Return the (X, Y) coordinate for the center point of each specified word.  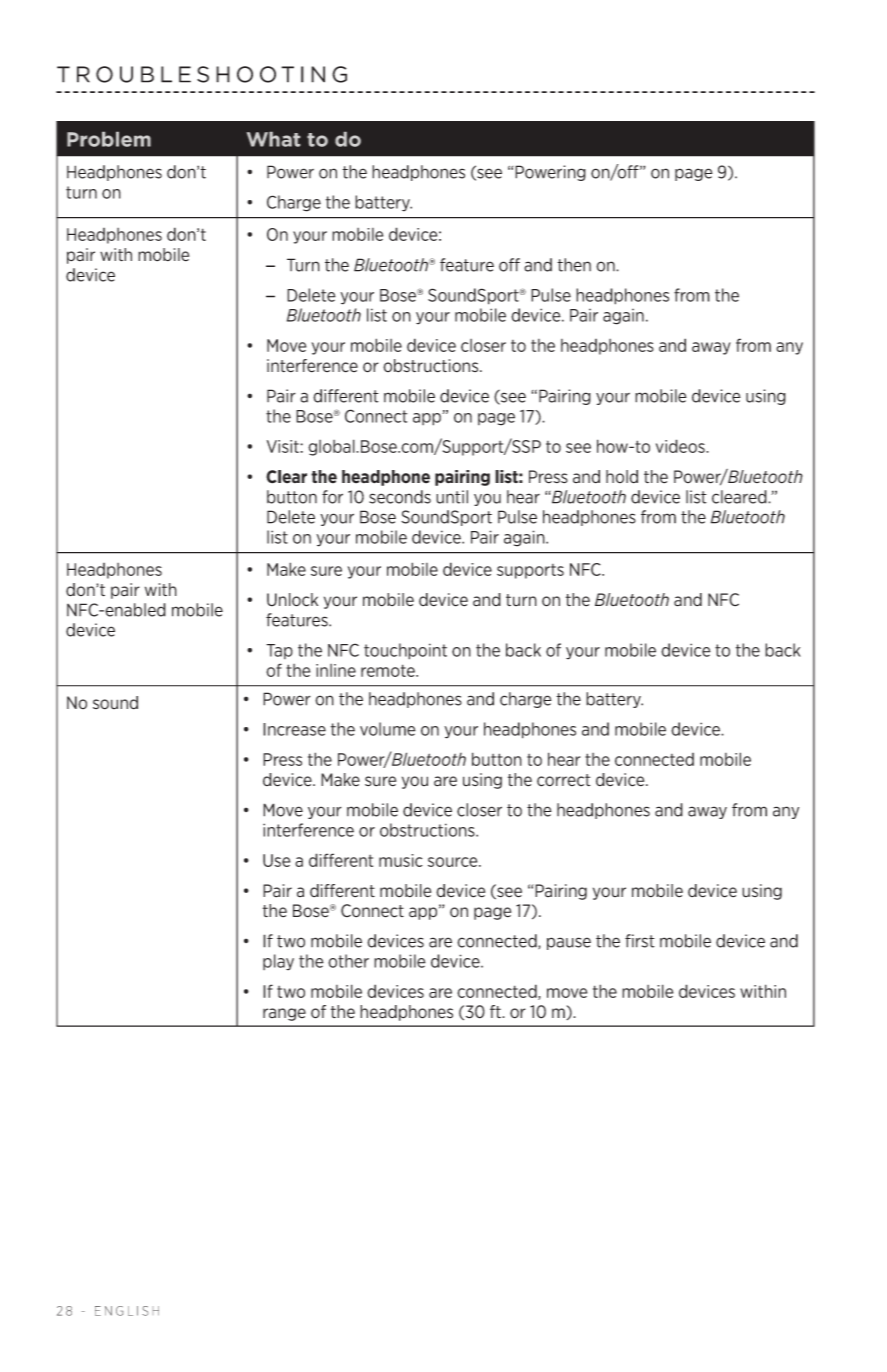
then (574, 265)
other (348, 961)
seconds (400, 497)
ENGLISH (127, 1311)
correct (563, 780)
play (278, 962)
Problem (109, 139)
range (284, 1014)
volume (388, 729)
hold (622, 477)
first (640, 941)
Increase (294, 729)
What (273, 139)
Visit (284, 446)
